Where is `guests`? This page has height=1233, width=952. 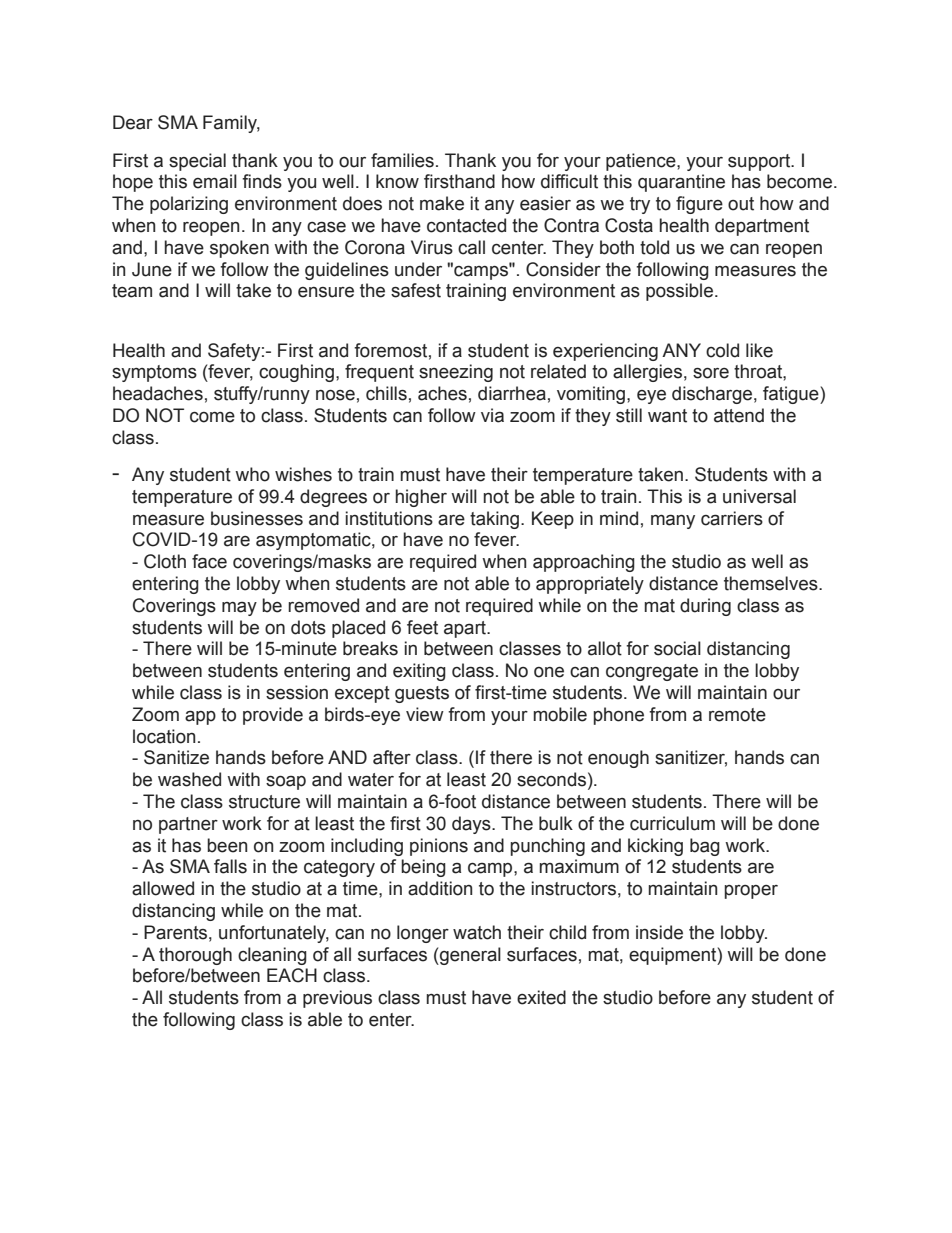
guests is located at coordinates (422, 694).
